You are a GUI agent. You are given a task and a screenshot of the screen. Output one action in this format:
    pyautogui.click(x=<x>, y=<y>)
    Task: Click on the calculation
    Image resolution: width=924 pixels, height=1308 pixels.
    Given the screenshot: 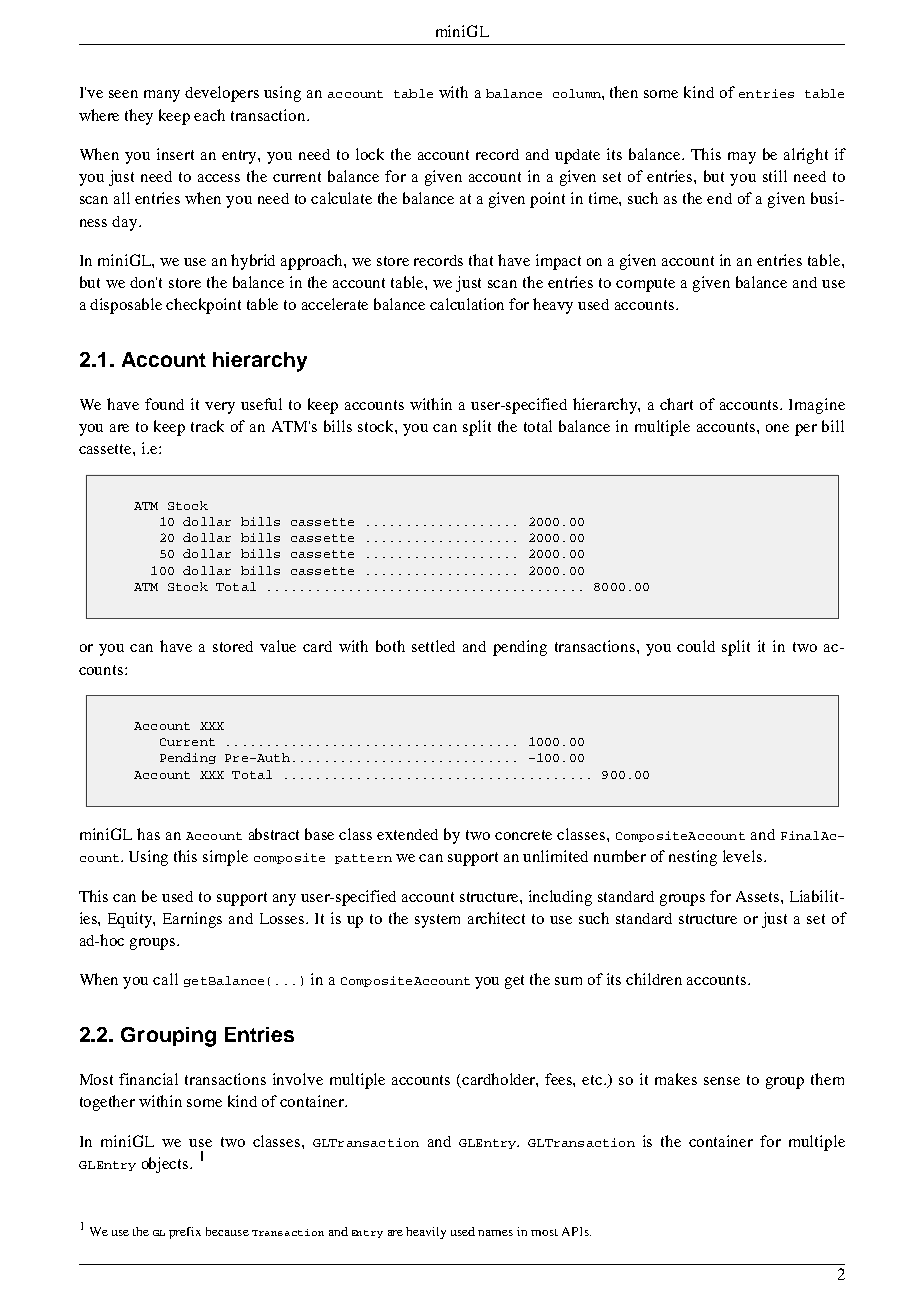 What is the action you would take?
    pyautogui.click(x=467, y=304)
